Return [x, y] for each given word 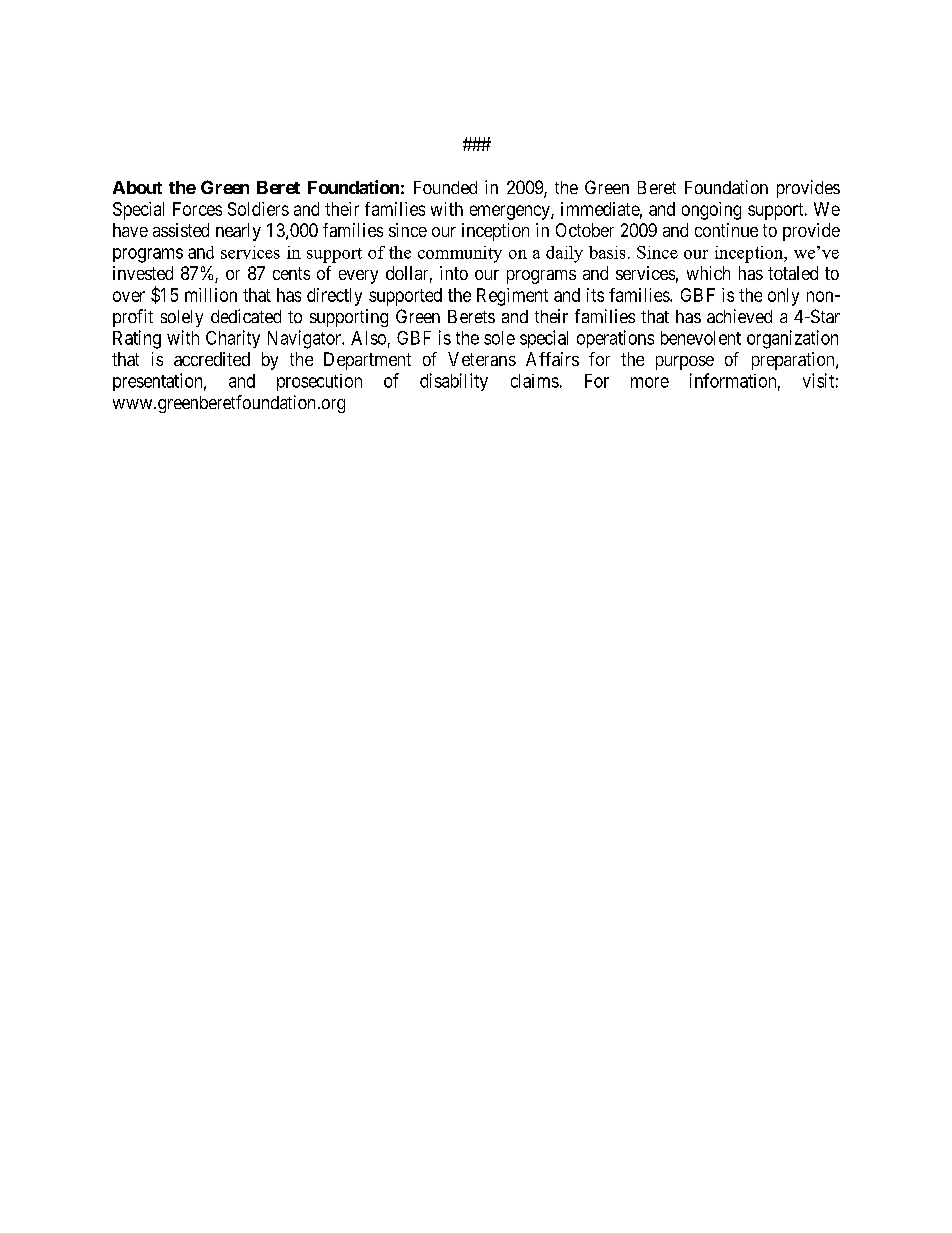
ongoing [711, 211]
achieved [739, 316]
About [137, 187]
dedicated [246, 316]
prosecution [319, 382]
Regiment [512, 297]
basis [607, 252]
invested [143, 273]
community [460, 254]
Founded [445, 187]
